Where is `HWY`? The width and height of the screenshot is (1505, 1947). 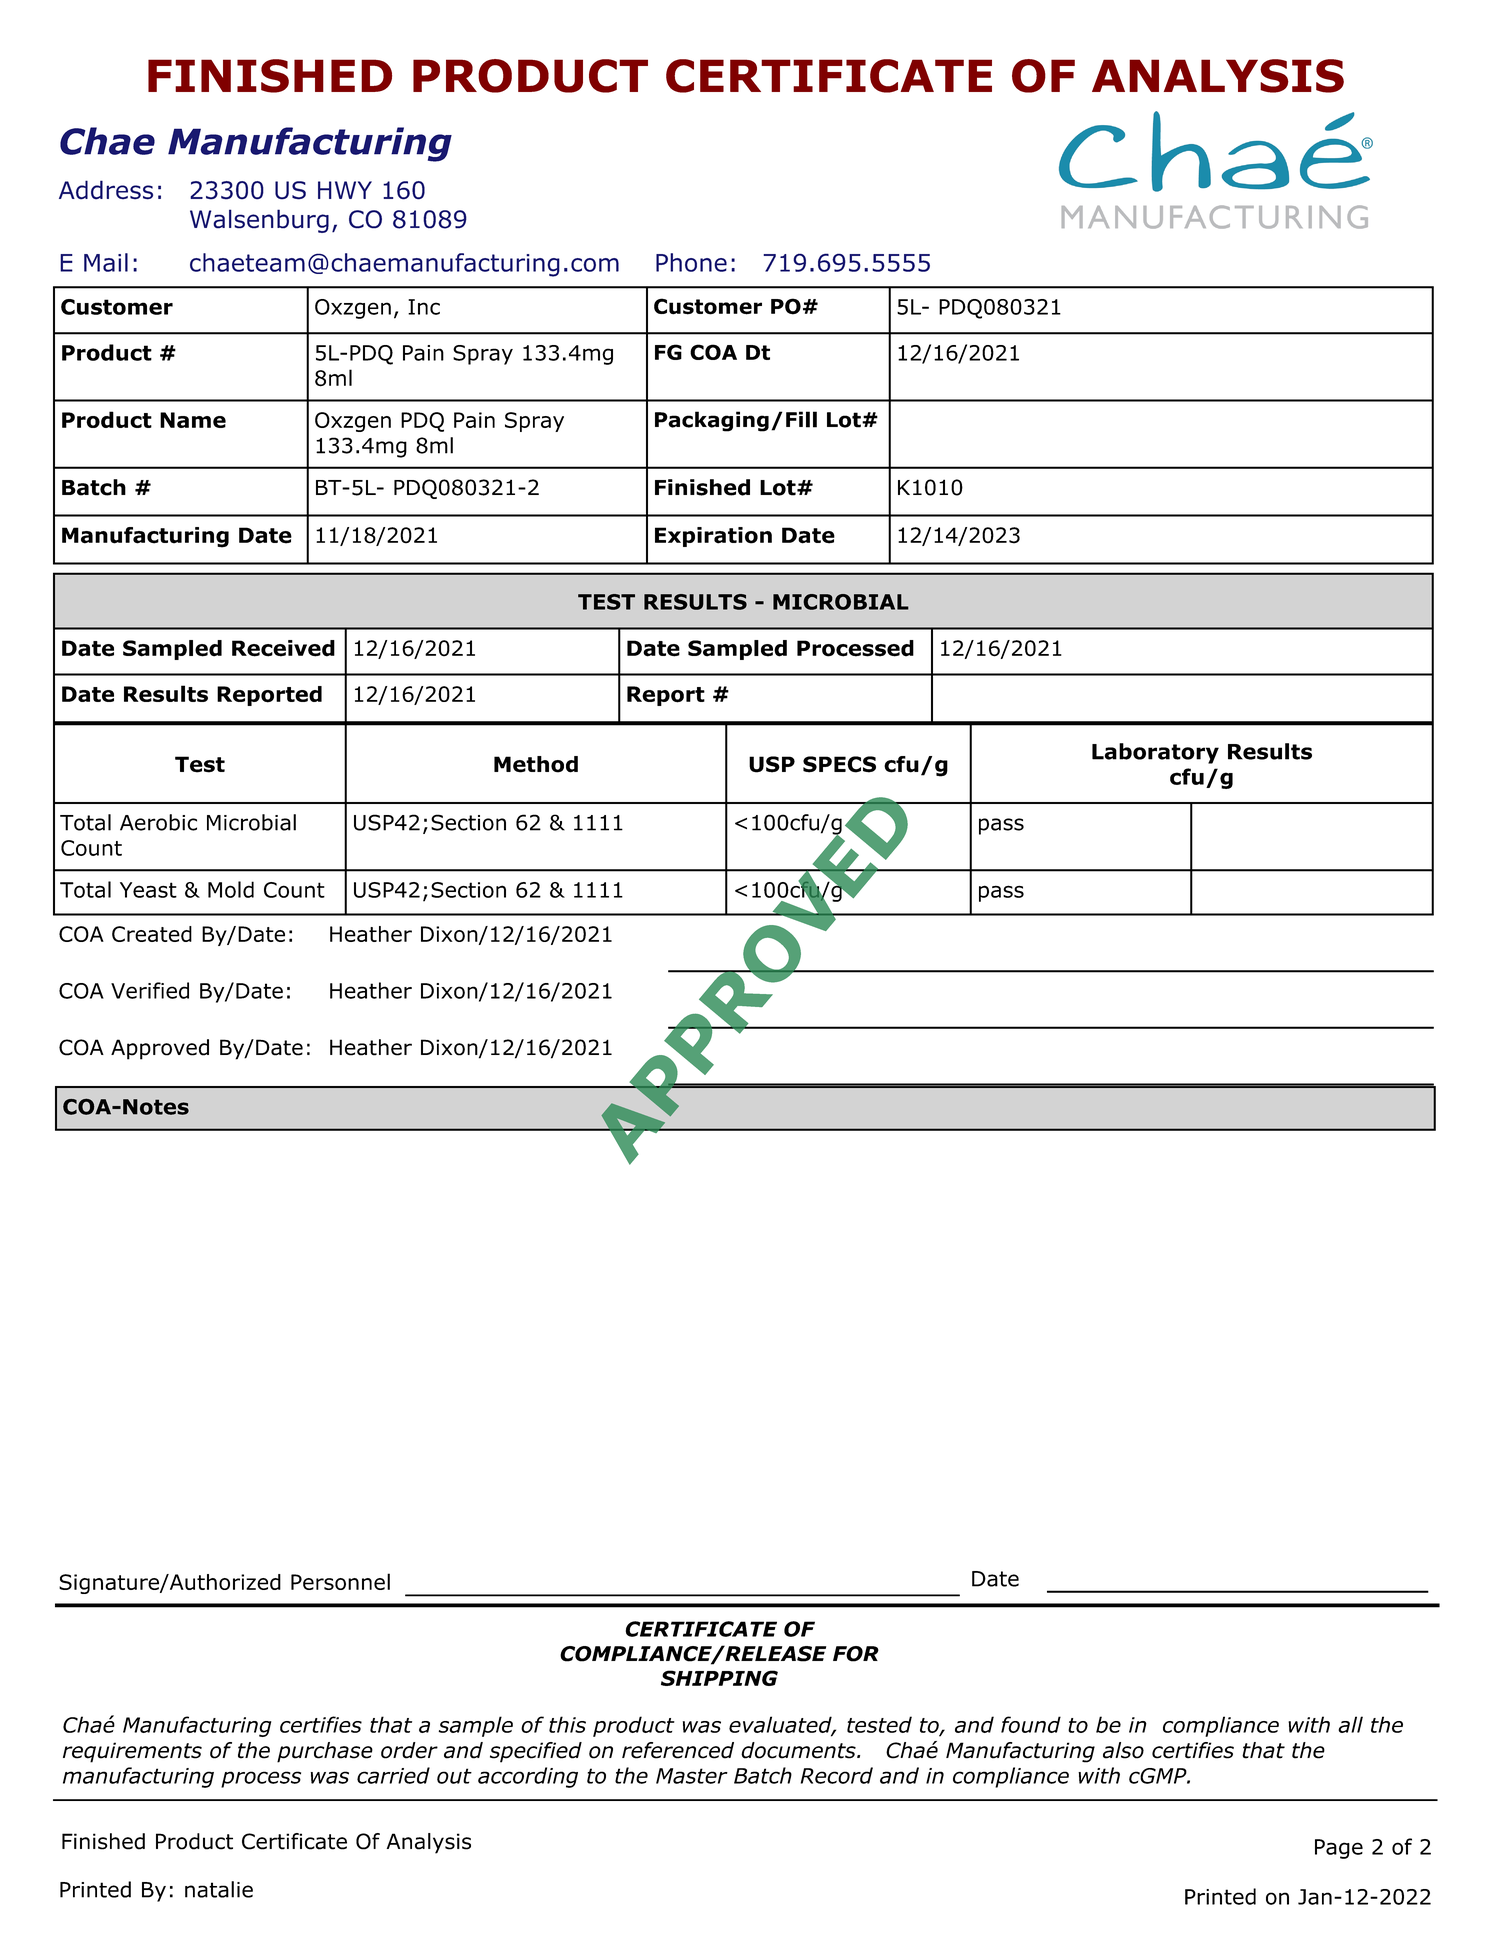 HWY is located at coordinates (345, 190).
